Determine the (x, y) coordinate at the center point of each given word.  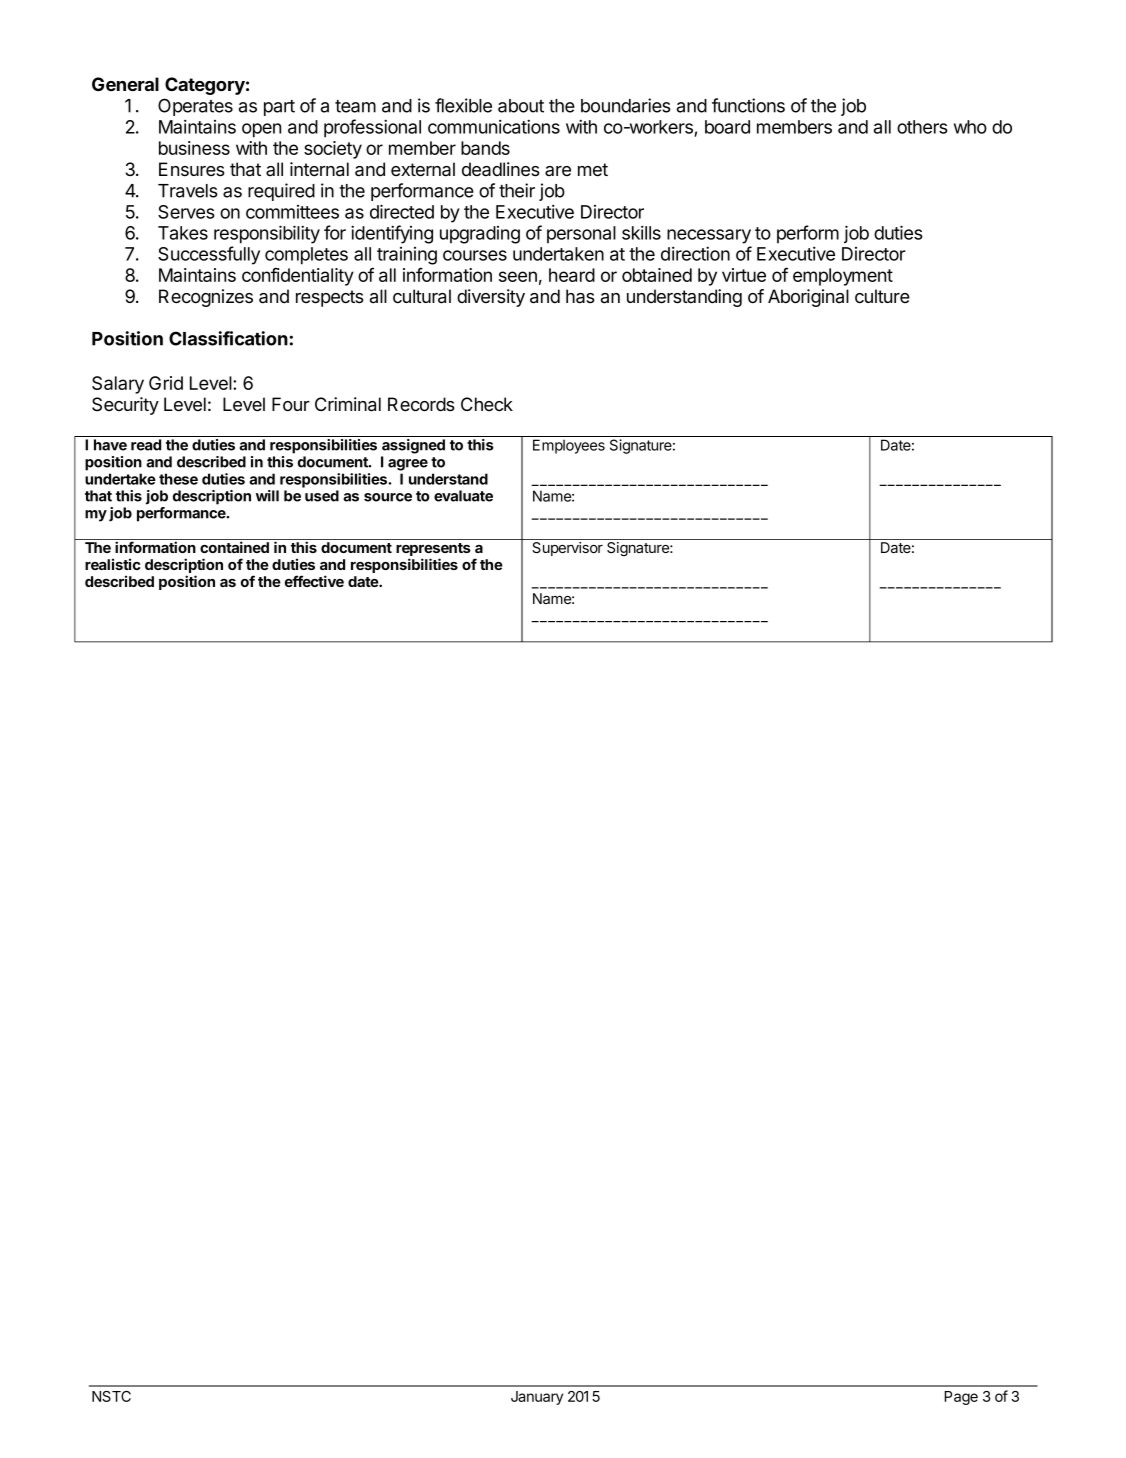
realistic (113, 564)
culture (882, 296)
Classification (228, 338)
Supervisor (567, 549)
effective (314, 581)
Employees (569, 446)
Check (487, 404)
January (537, 1398)
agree (408, 465)
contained (234, 547)
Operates (195, 107)
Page (961, 1398)
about (521, 106)
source (388, 497)
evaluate (463, 496)
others (922, 127)
